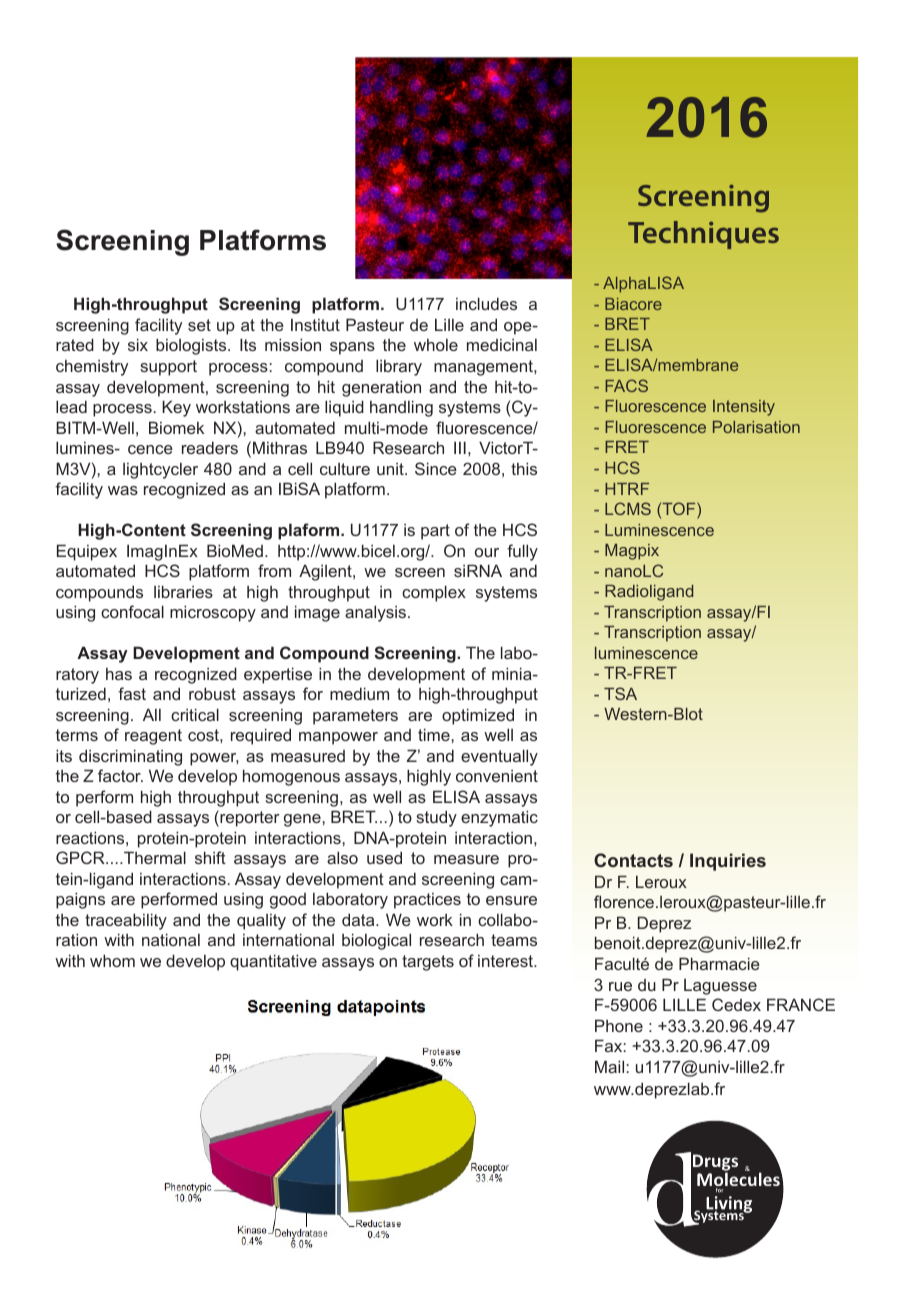  Describe the element at coordinates (123, 490) in the page. I see `was` at that location.
